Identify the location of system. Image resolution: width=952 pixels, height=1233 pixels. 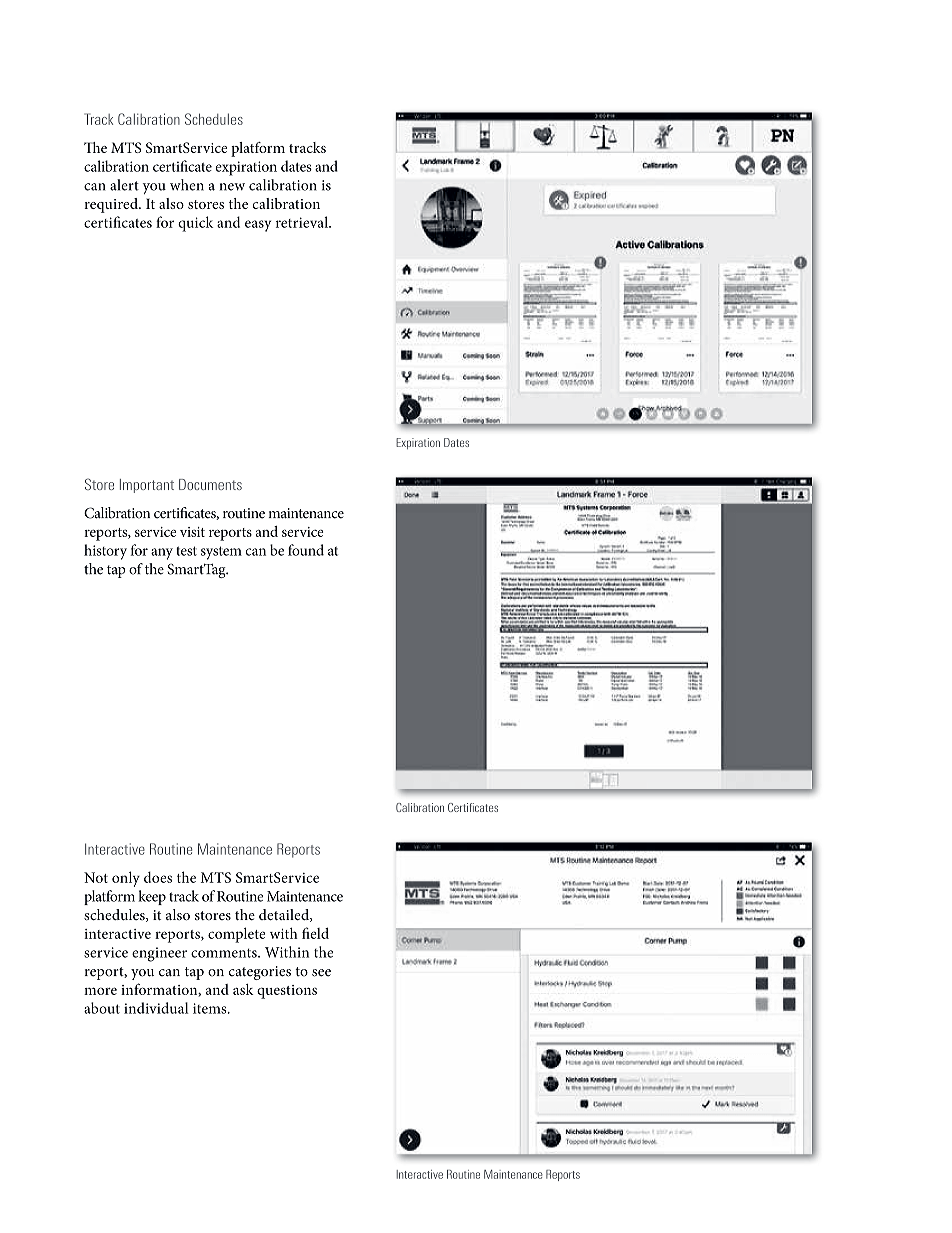
(221, 553).
